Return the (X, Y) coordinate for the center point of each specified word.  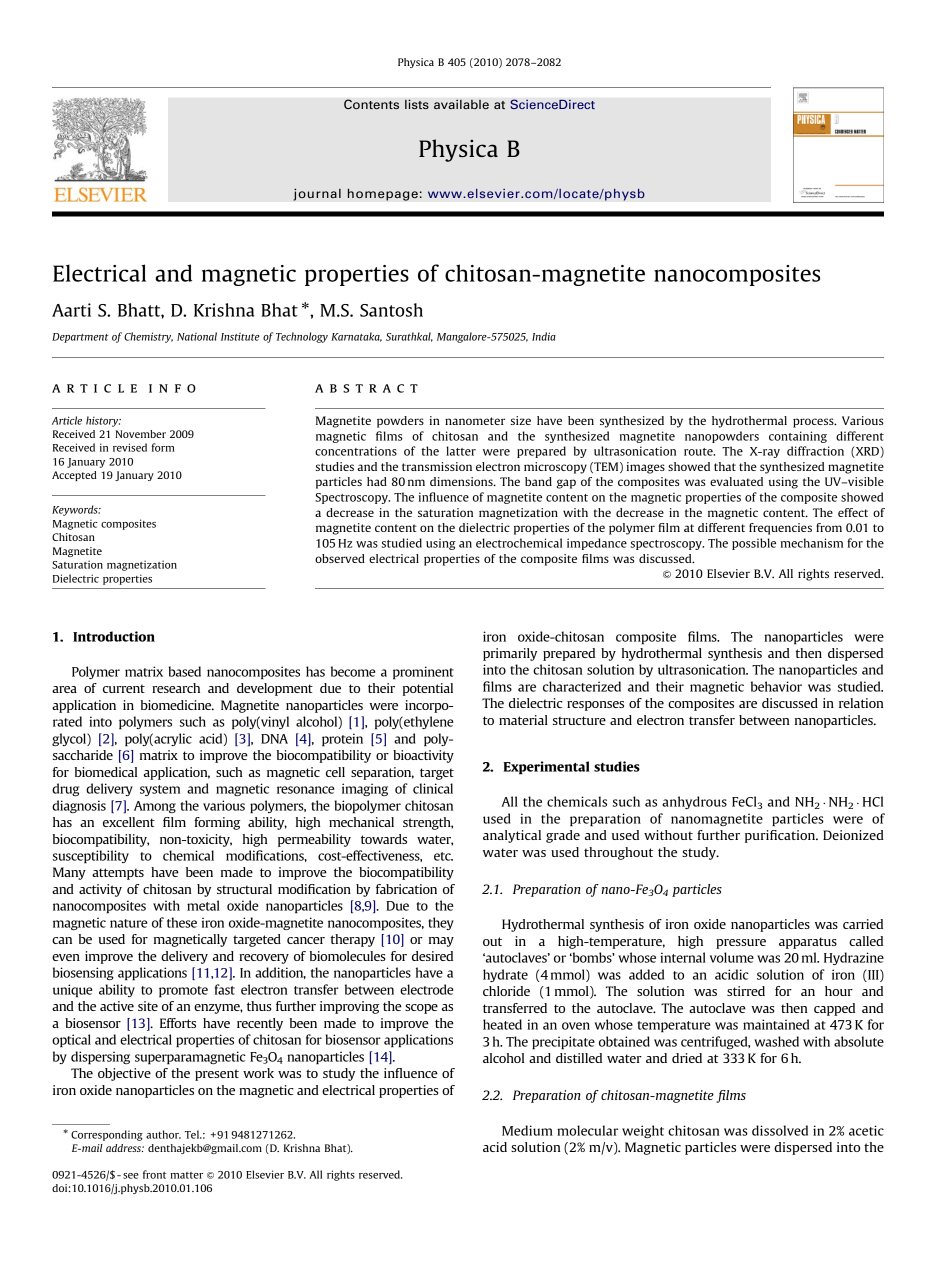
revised (130, 447)
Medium (527, 1130)
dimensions (462, 481)
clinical (433, 788)
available (461, 104)
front (154, 1174)
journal (317, 194)
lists (417, 104)
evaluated (736, 481)
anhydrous (694, 802)
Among (155, 807)
